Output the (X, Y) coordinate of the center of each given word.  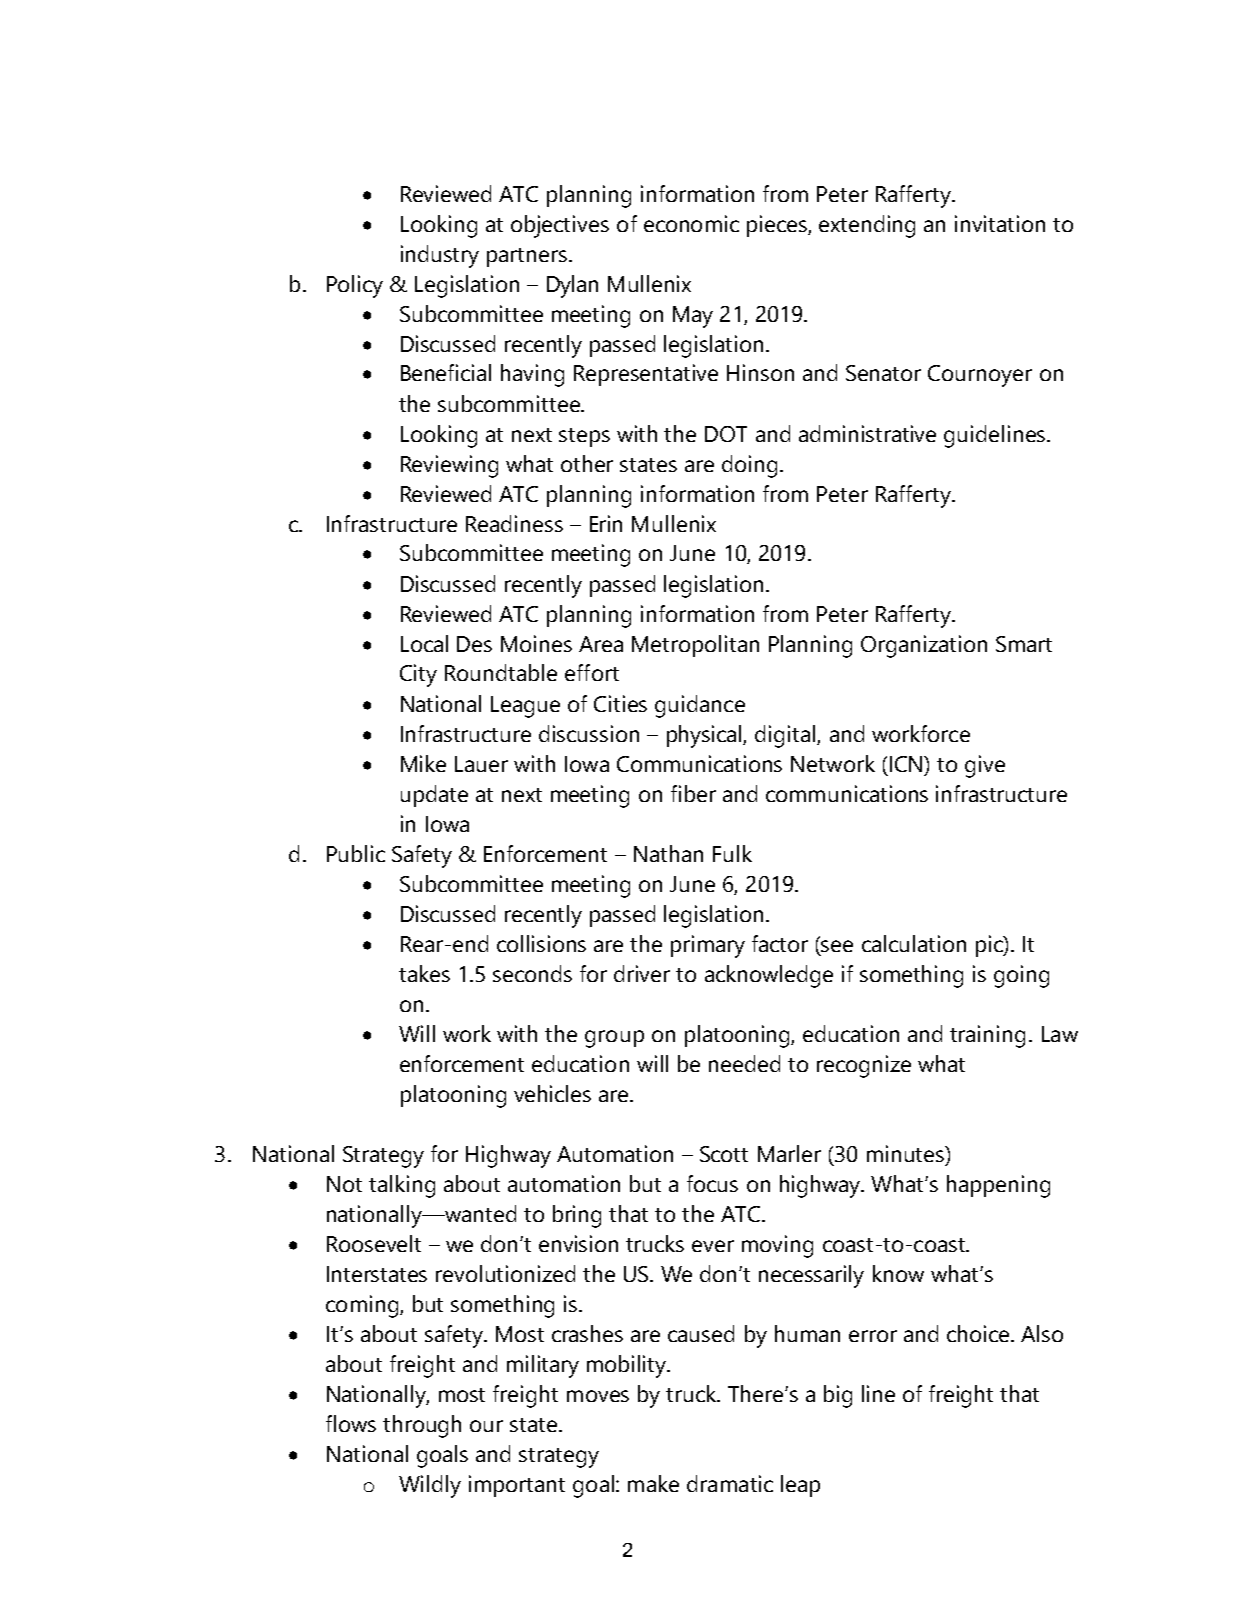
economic (691, 223)
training (987, 1036)
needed (744, 1063)
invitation (1000, 223)
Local (424, 643)
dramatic (730, 1483)
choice (979, 1333)
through (422, 1426)
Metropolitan (695, 646)
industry (440, 256)
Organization (924, 646)
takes (424, 973)
